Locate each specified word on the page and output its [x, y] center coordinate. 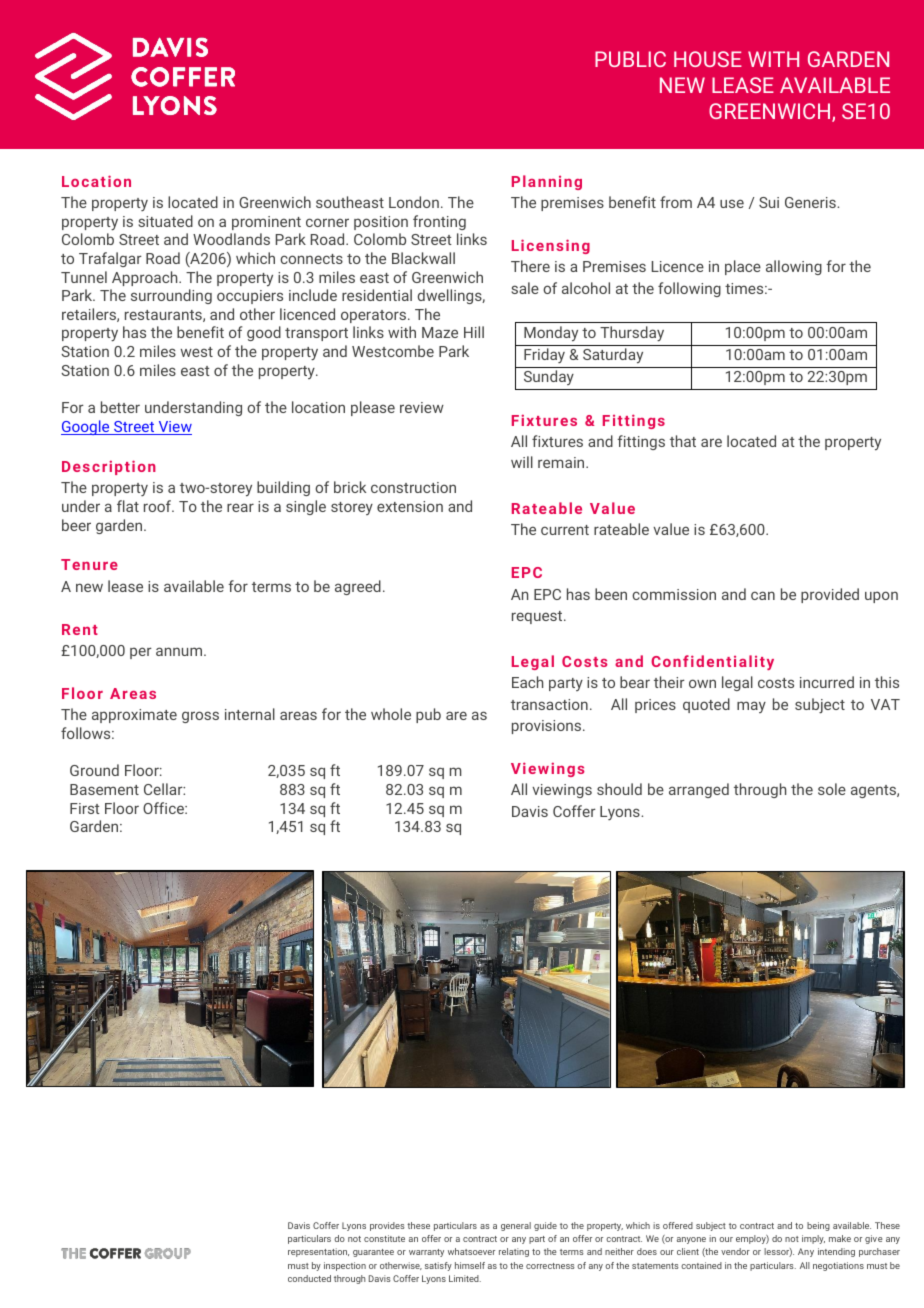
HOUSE [708, 59]
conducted [309, 1278]
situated [165, 221]
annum [179, 651]
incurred [827, 682]
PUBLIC [630, 59]
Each [527, 682]
